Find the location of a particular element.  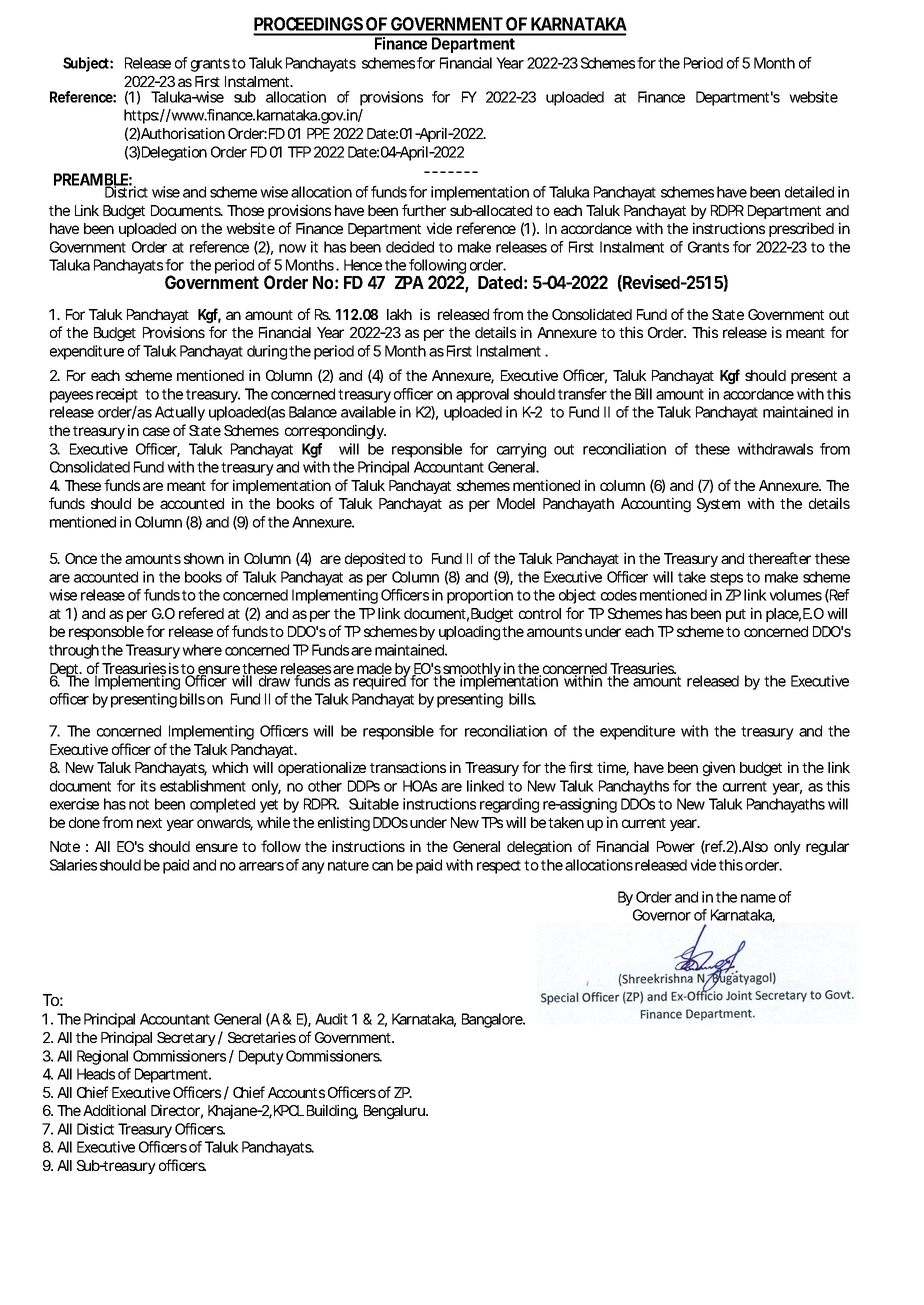

Additional is located at coordinates (114, 1110).
